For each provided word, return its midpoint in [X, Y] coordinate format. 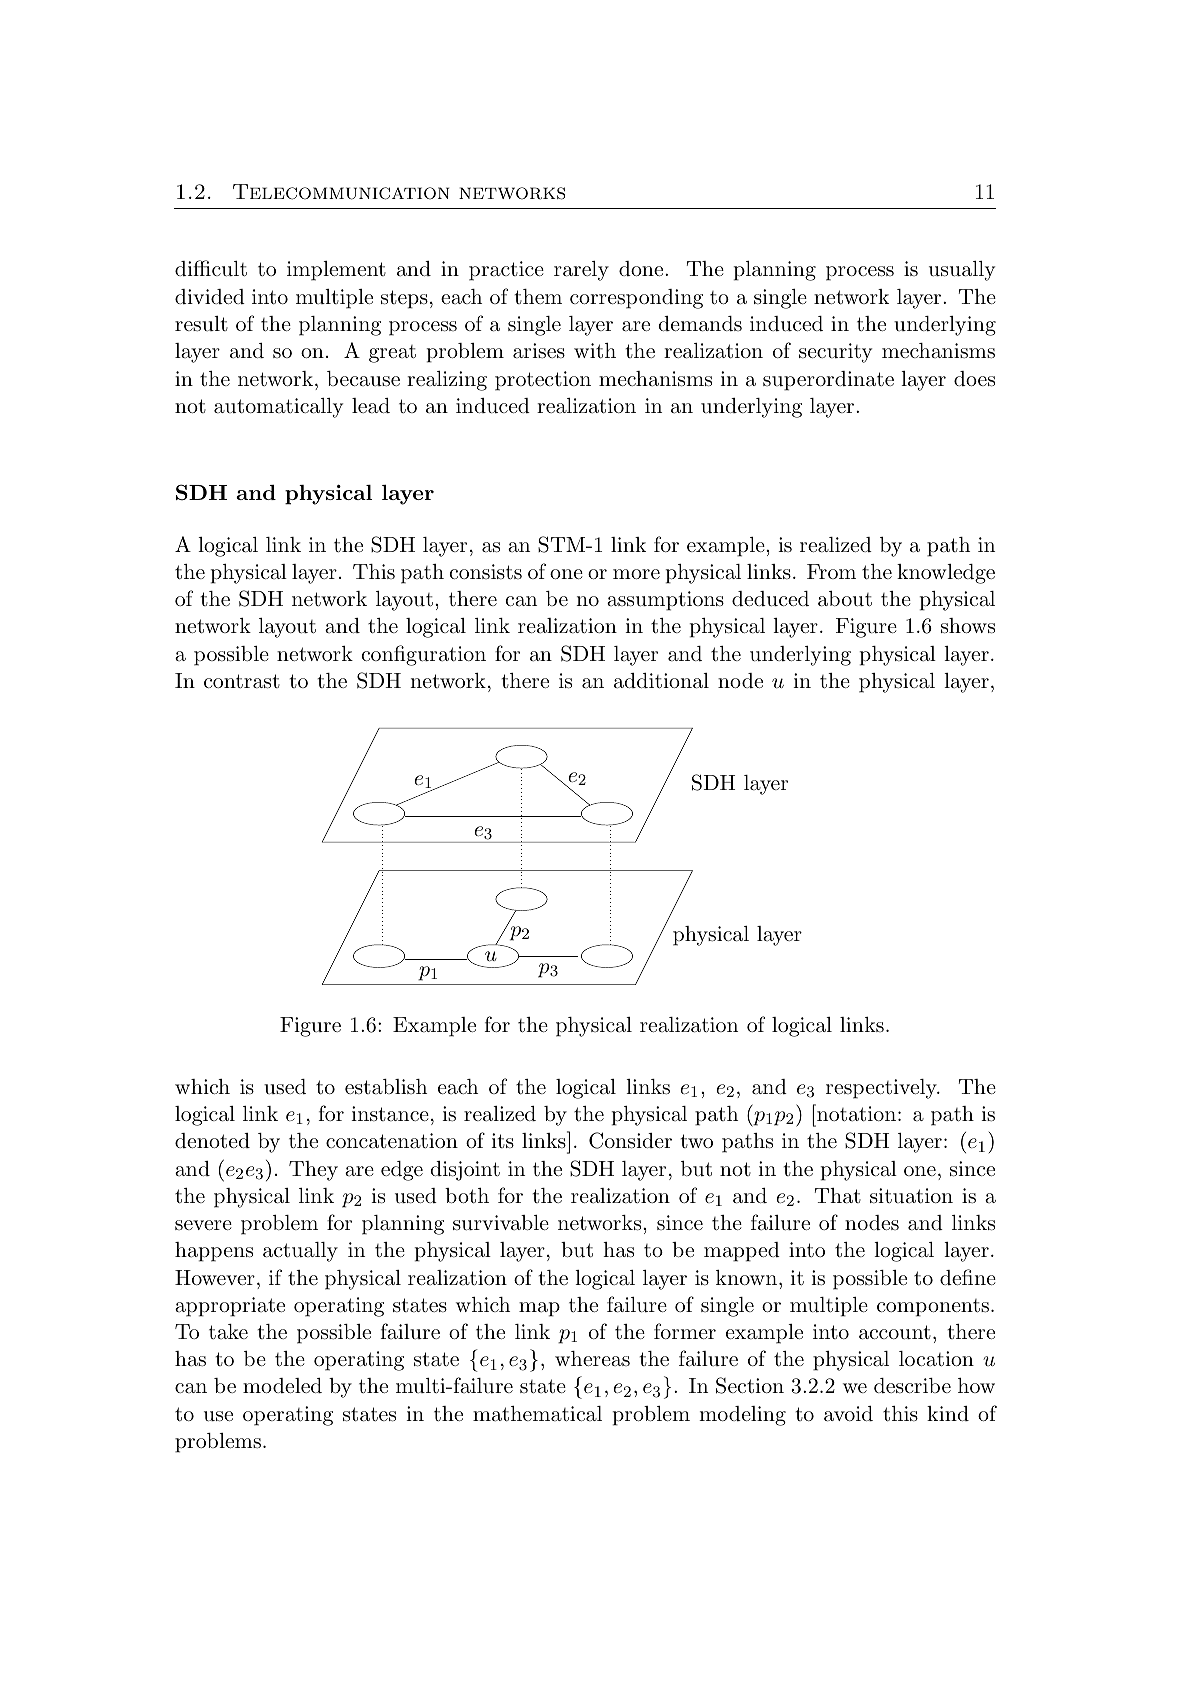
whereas [592, 1358]
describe [912, 1385]
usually [962, 271]
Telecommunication [341, 192]
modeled [282, 1385]
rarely [581, 271]
